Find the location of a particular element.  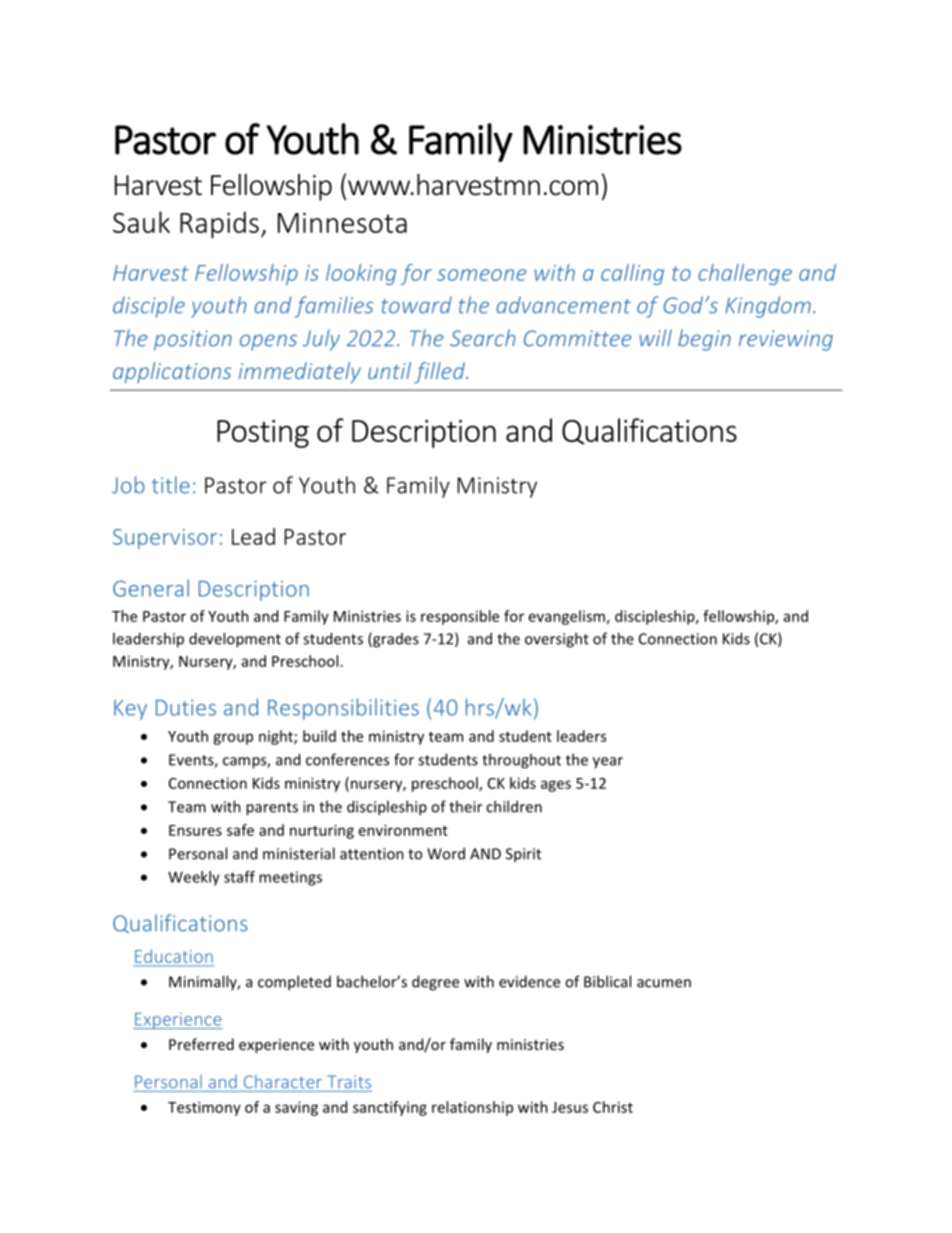

begin is located at coordinates (704, 340).
